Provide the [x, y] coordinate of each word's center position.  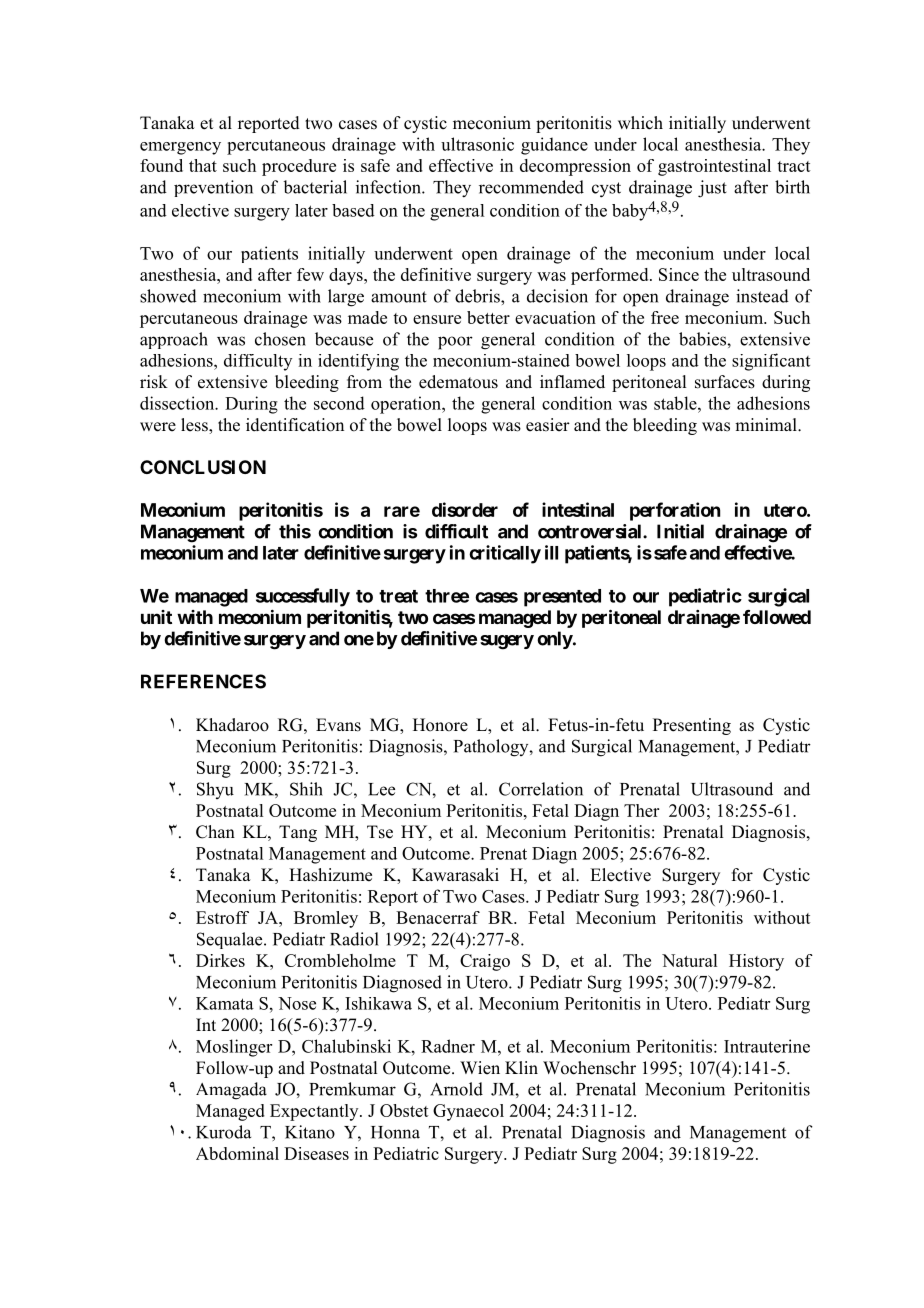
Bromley [326, 919]
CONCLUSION [203, 467]
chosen [280, 339]
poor [455, 343]
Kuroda [223, 1132]
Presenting [692, 726]
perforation [675, 511]
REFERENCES [203, 681]
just [712, 189]
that [203, 165]
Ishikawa [378, 1003]
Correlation [541, 789]
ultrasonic [477, 144]
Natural [689, 960]
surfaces [725, 382]
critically [505, 554]
